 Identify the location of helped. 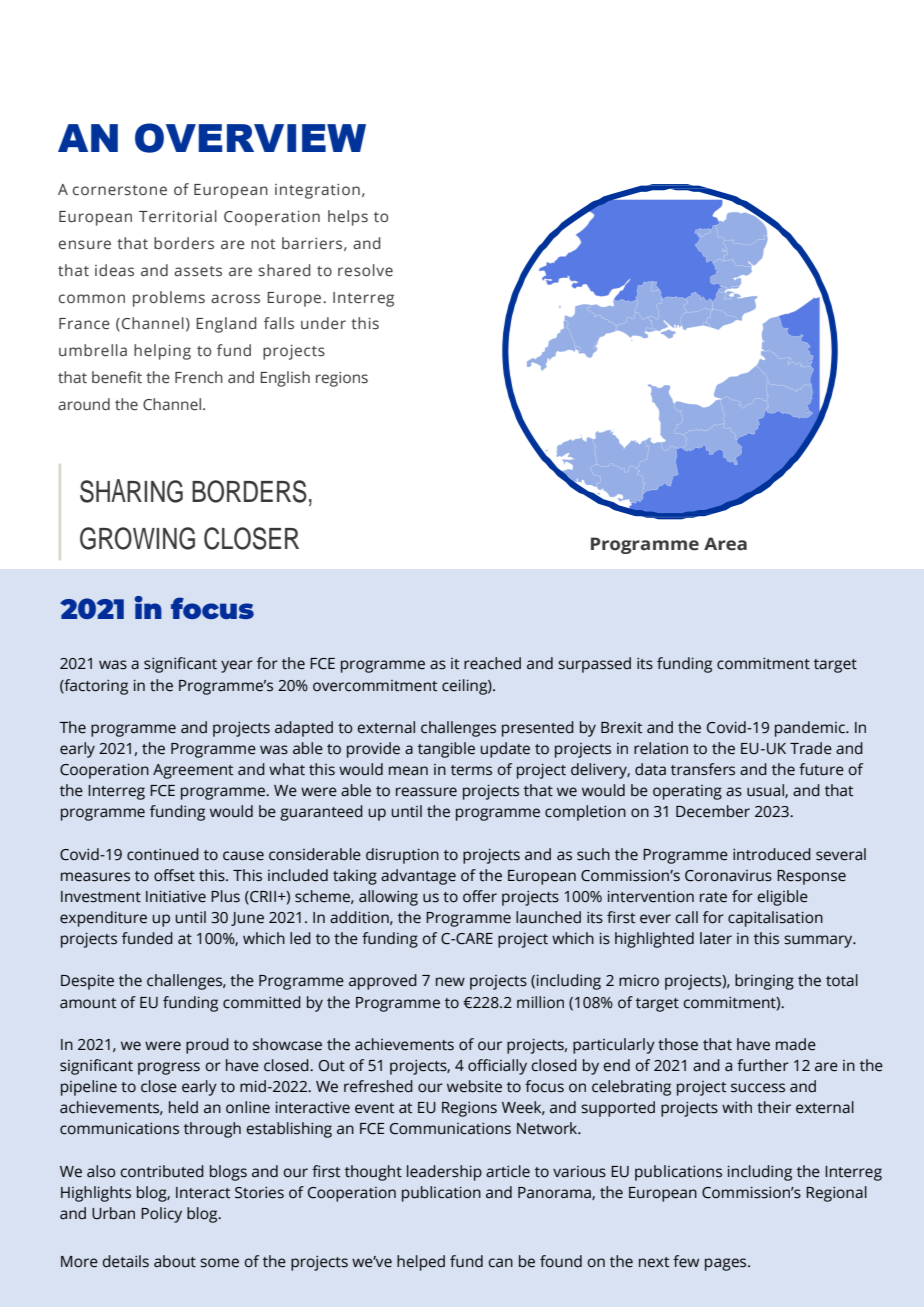
(421, 1263).
